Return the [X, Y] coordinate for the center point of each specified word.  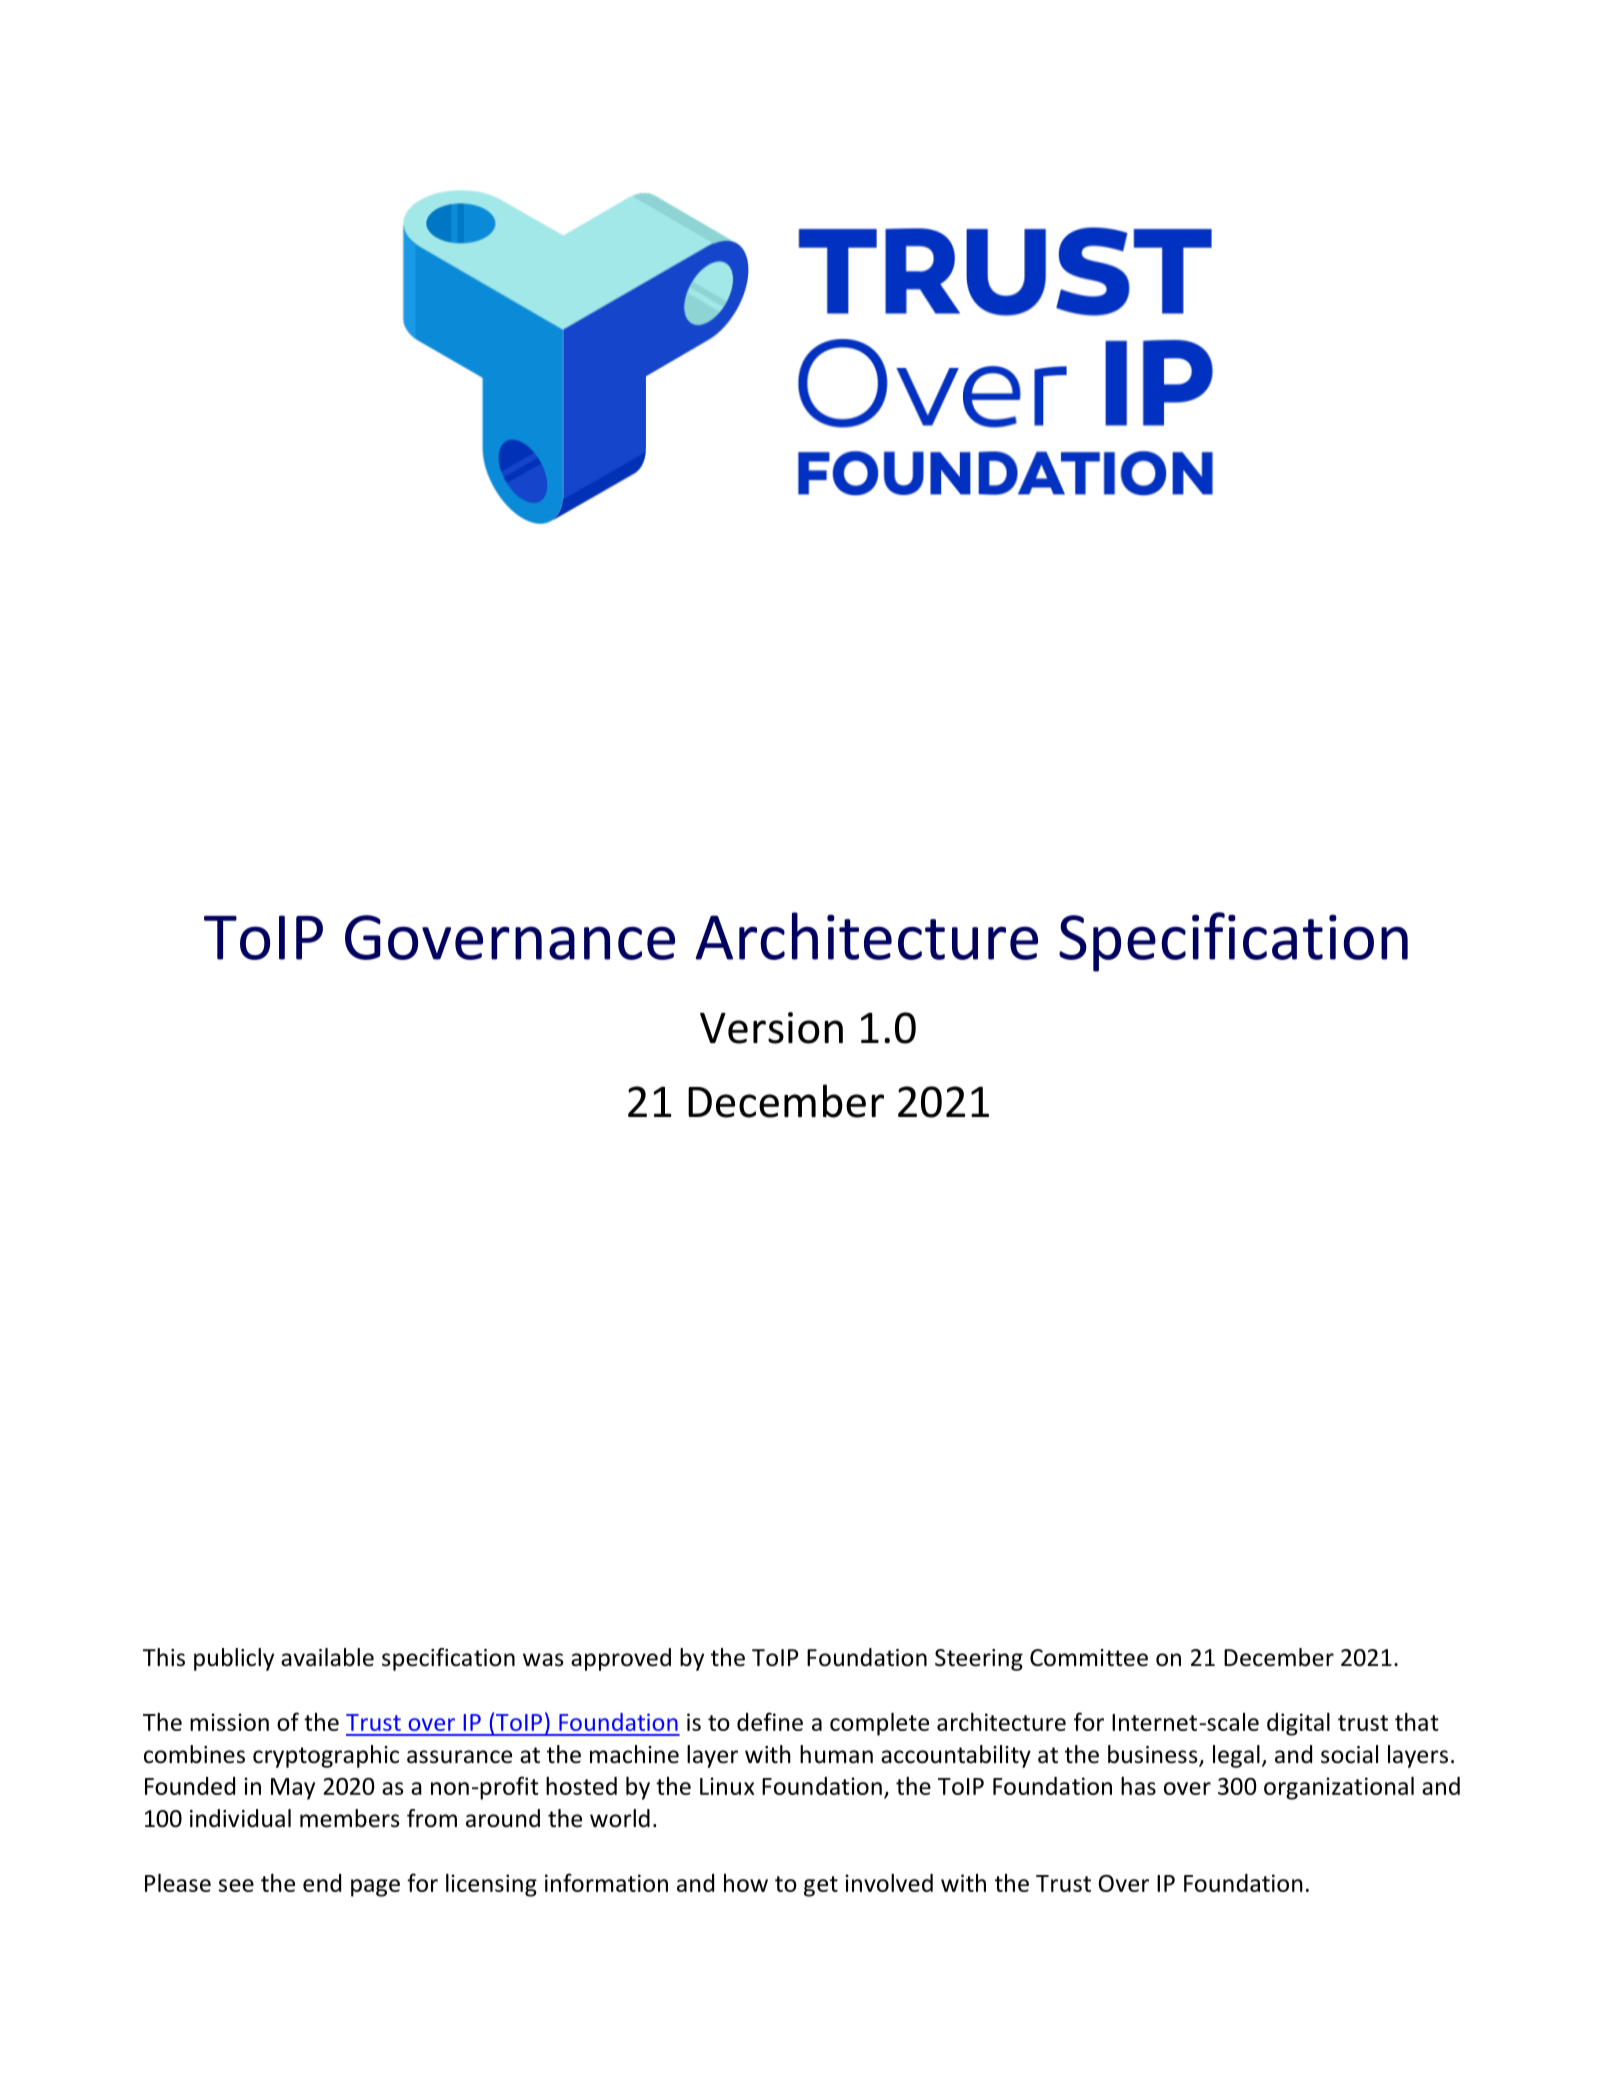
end [322, 1883]
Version [771, 1028]
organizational [1339, 1788]
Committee [1089, 1658]
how [746, 1883]
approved [621, 1659]
